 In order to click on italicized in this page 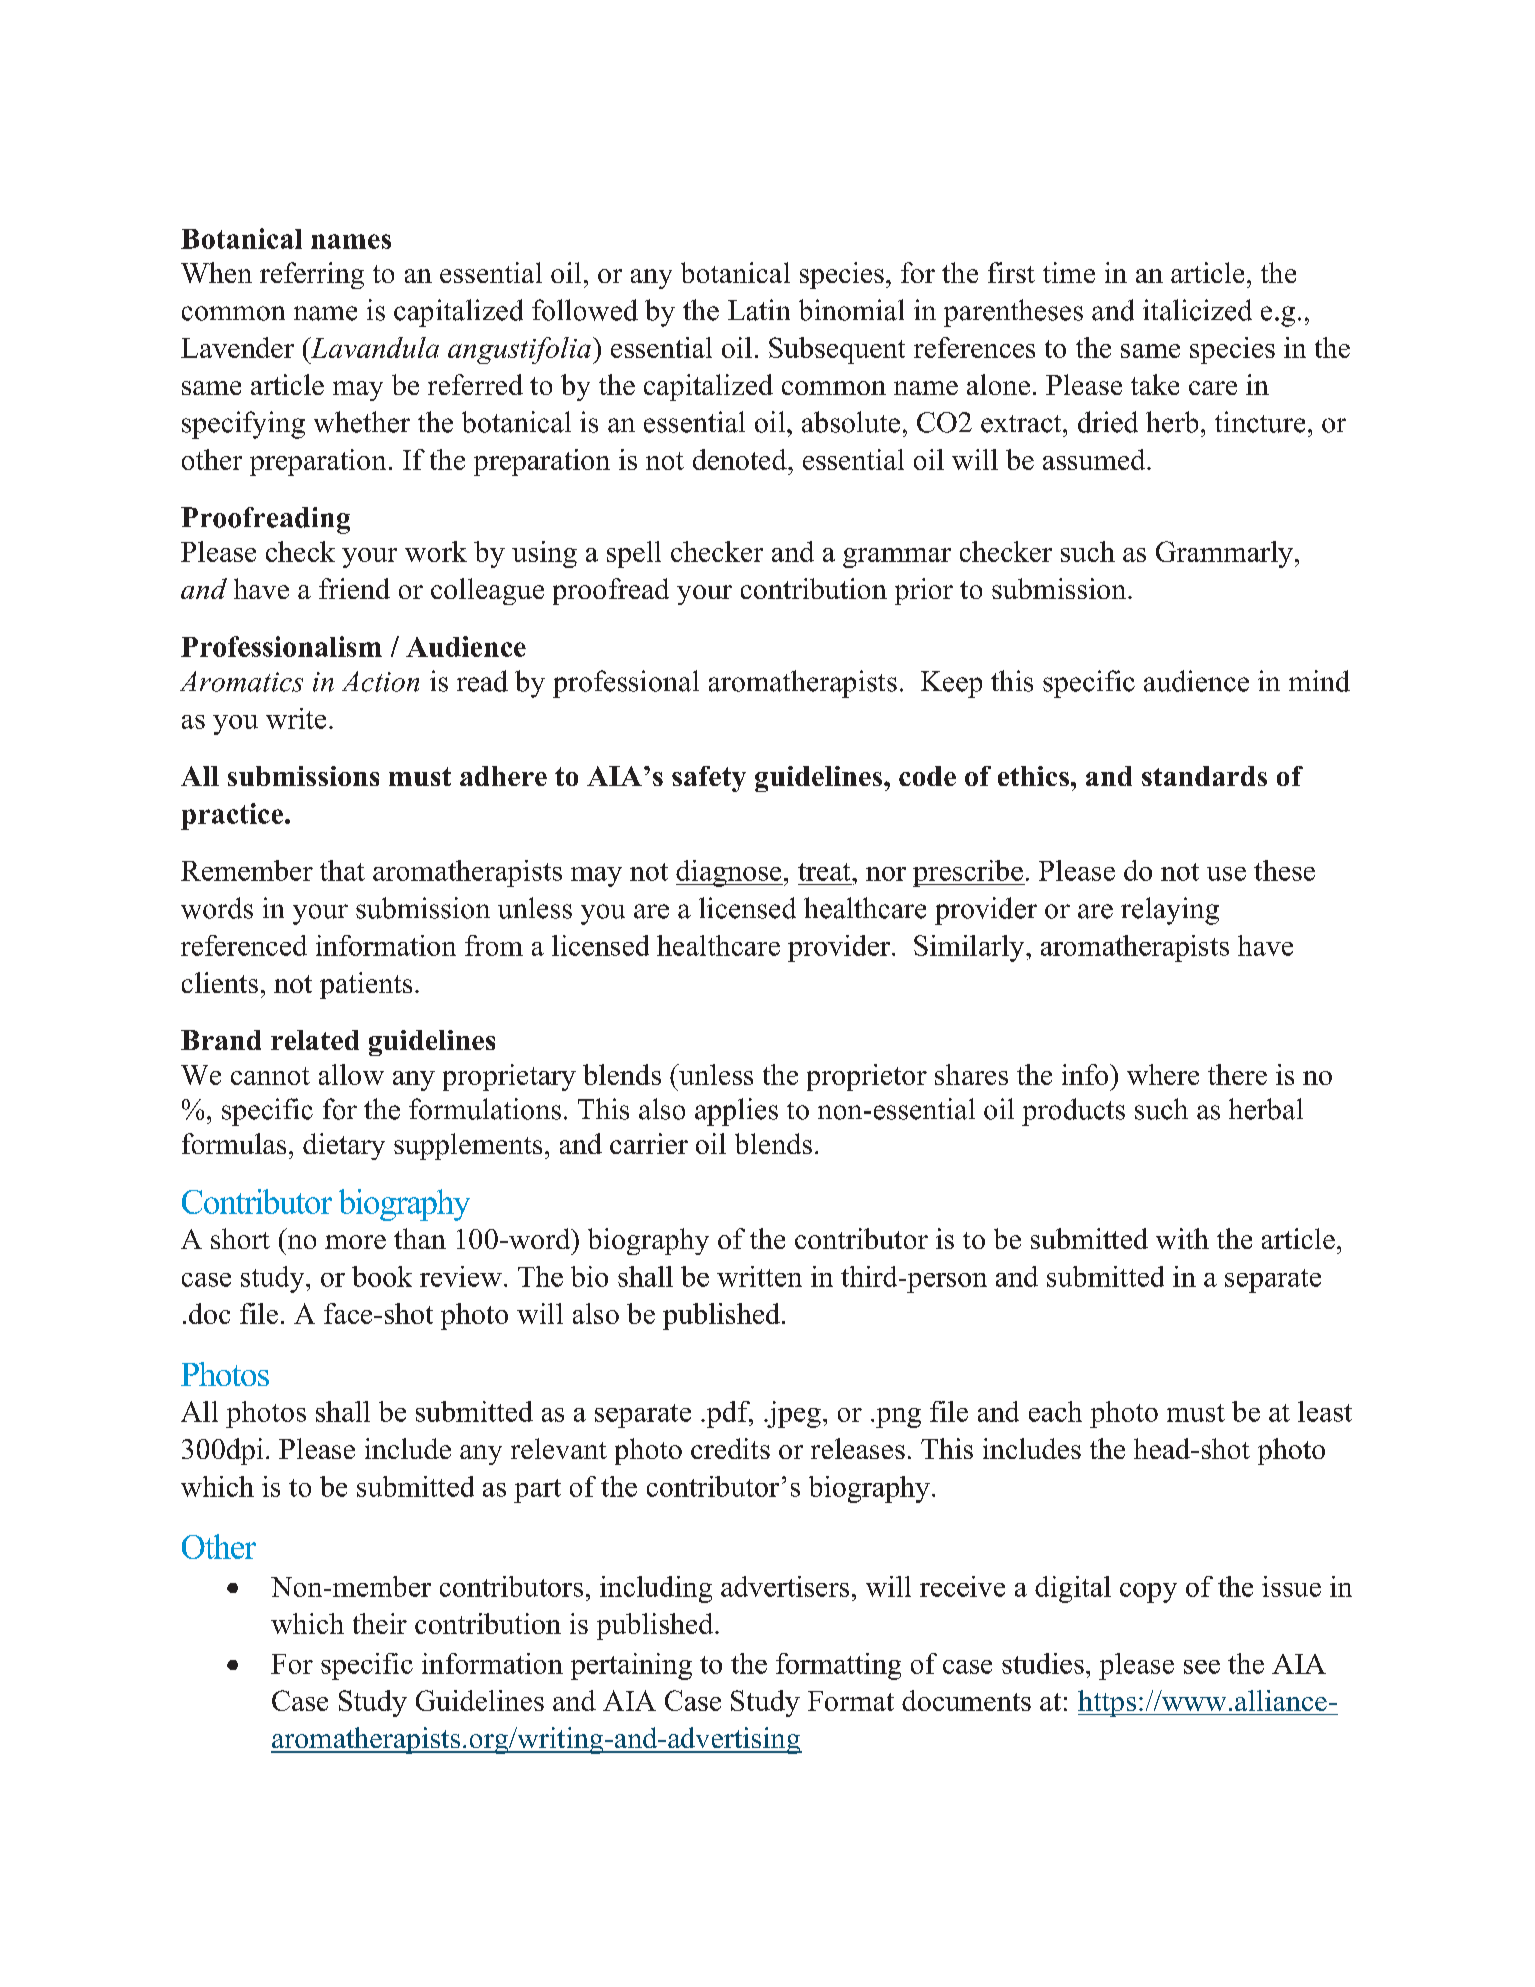, I will do `click(1197, 310)`.
